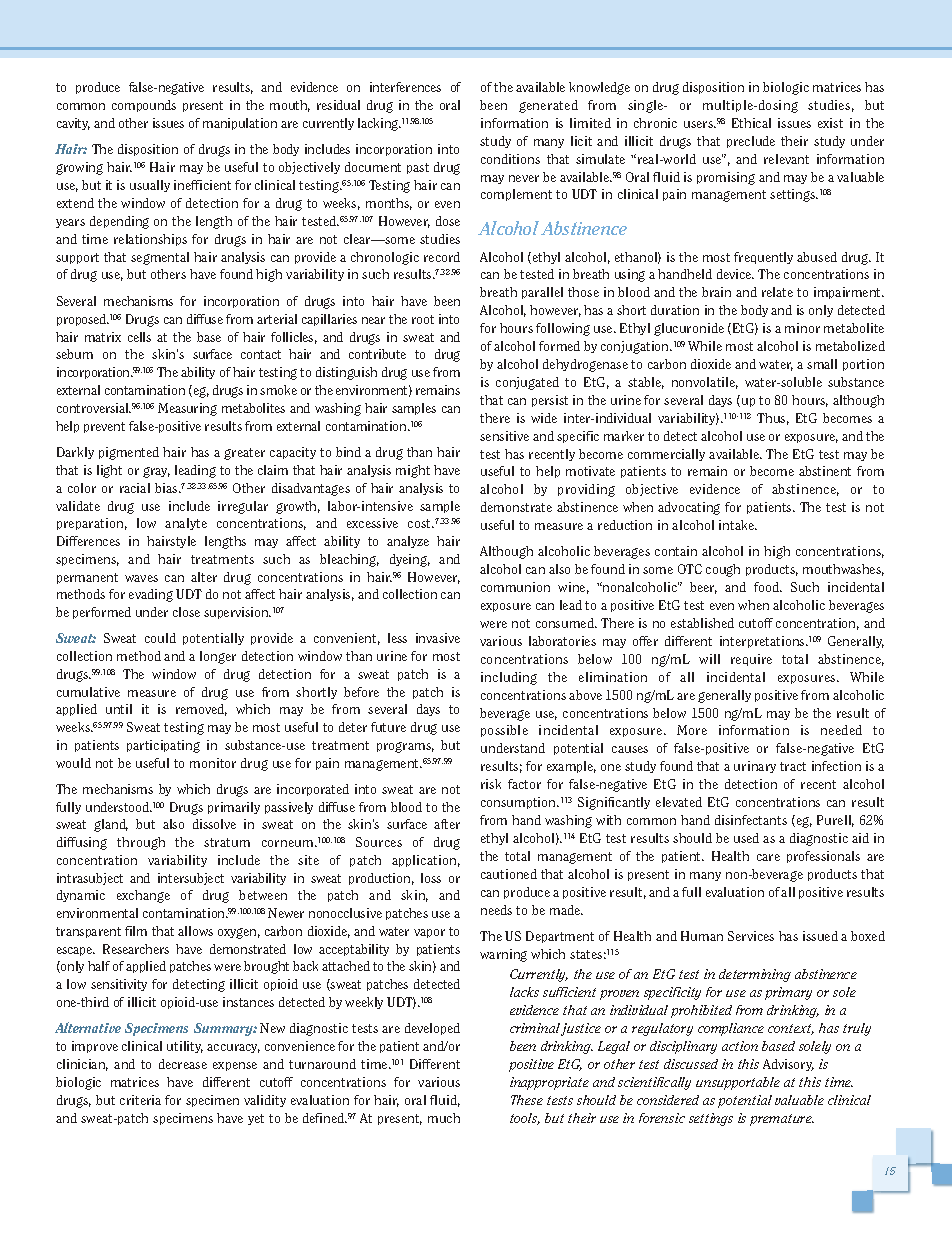 Image resolution: width=952 pixels, height=1233 pixels. Describe the element at coordinates (825, 471) in the screenshot. I see `abstinent` at that location.
